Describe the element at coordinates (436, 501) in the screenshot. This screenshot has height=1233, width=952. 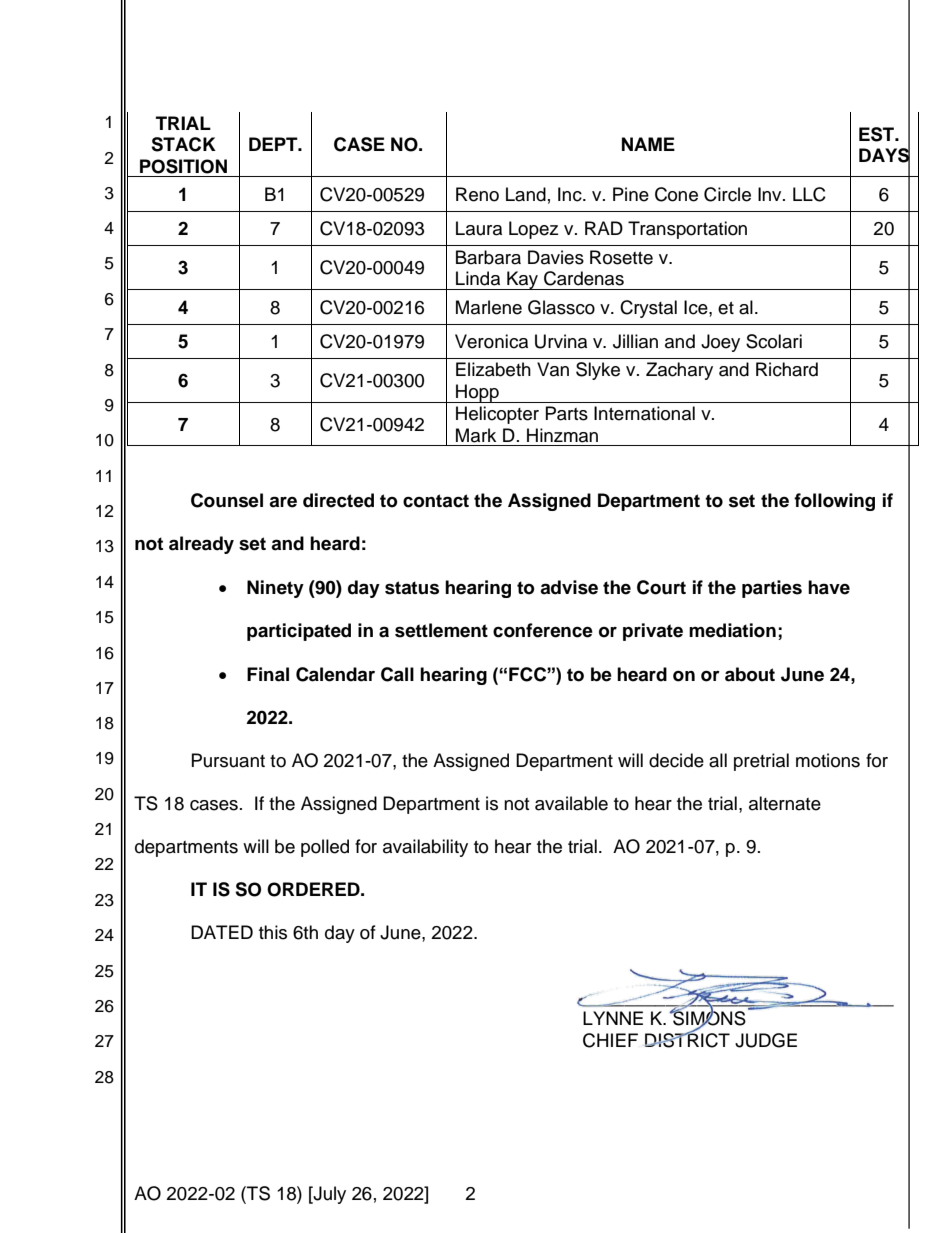
I see `contact` at that location.
